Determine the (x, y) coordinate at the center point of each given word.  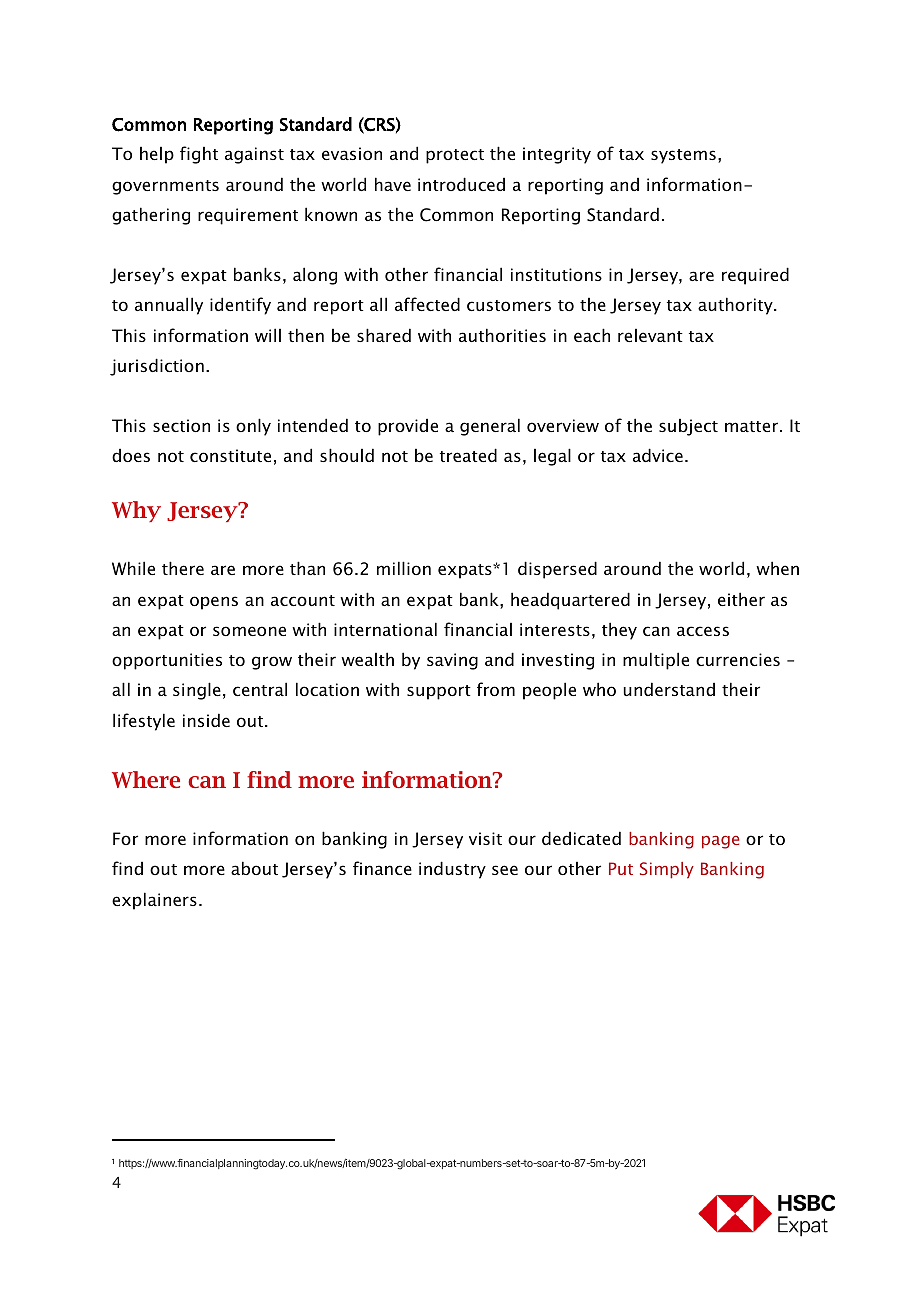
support (439, 692)
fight (199, 155)
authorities (502, 335)
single (197, 691)
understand (669, 689)
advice (658, 455)
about (254, 868)
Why (136, 511)
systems (683, 156)
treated (468, 455)
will (268, 335)
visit (485, 838)
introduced (461, 184)
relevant (650, 335)
